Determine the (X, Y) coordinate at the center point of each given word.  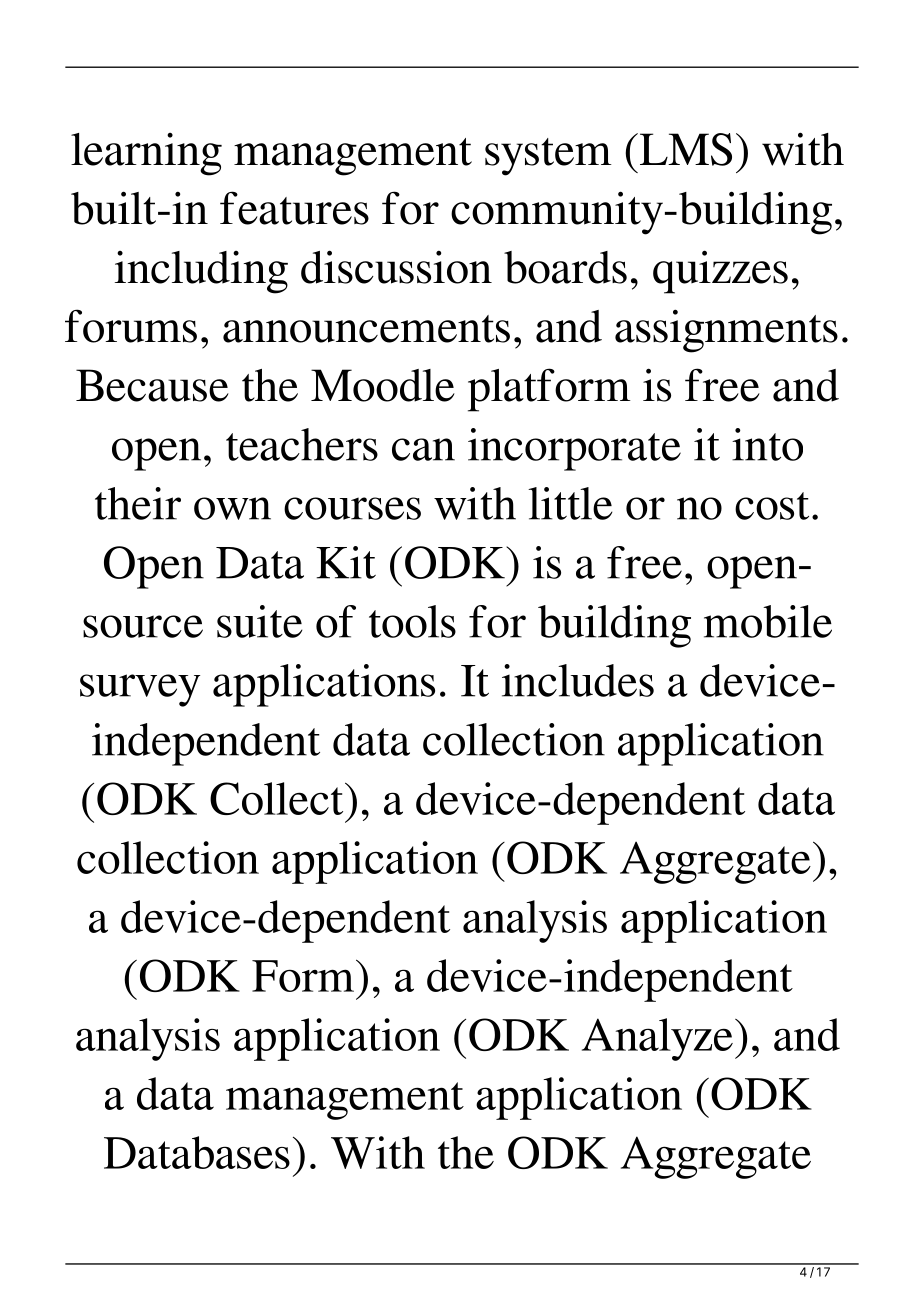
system (548, 157)
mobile (768, 621)
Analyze (657, 1039)
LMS (684, 149)
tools (412, 621)
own (232, 508)
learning (146, 154)
